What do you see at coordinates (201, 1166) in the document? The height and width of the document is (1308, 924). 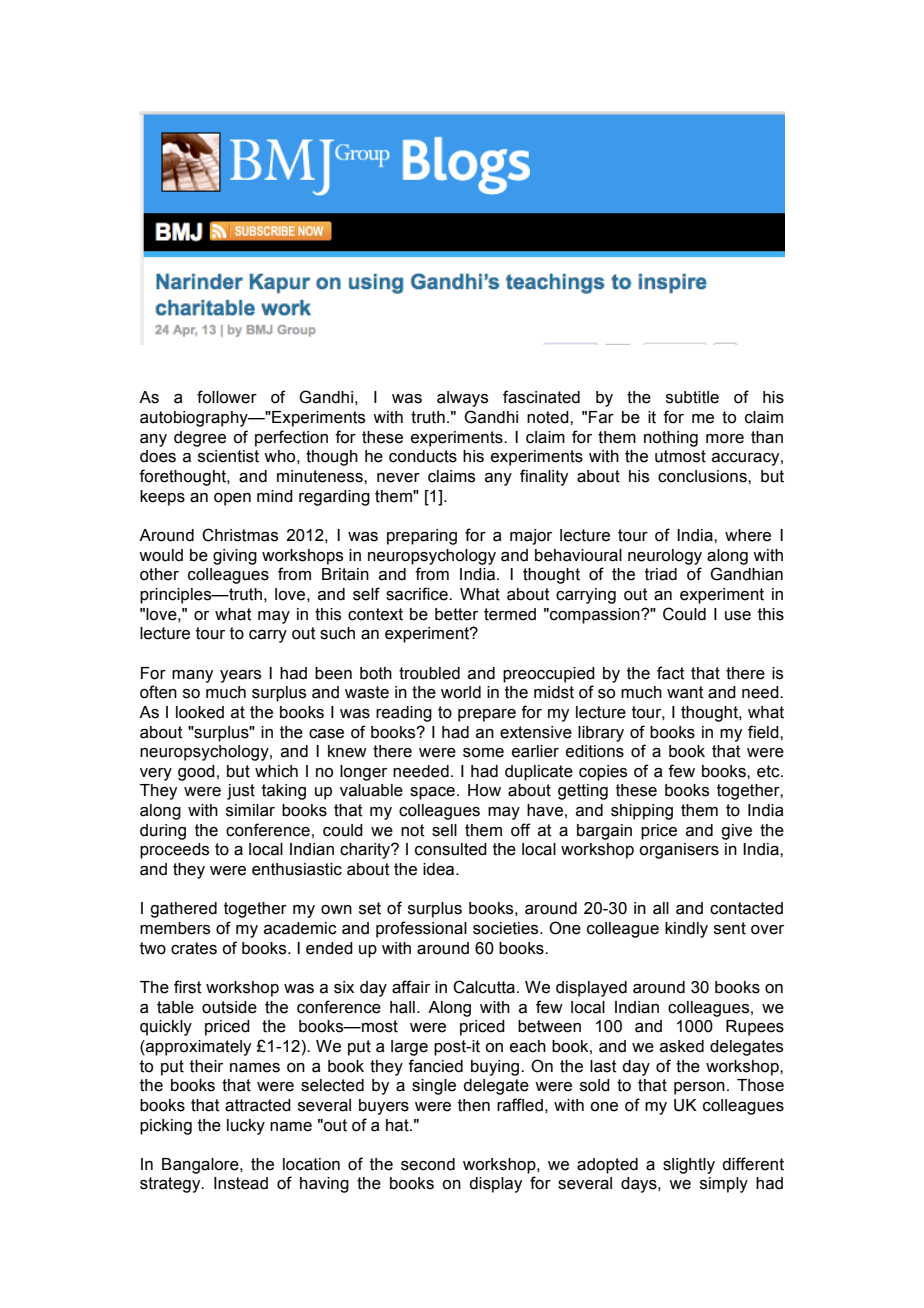 I see `Bangalore` at bounding box center [201, 1166].
